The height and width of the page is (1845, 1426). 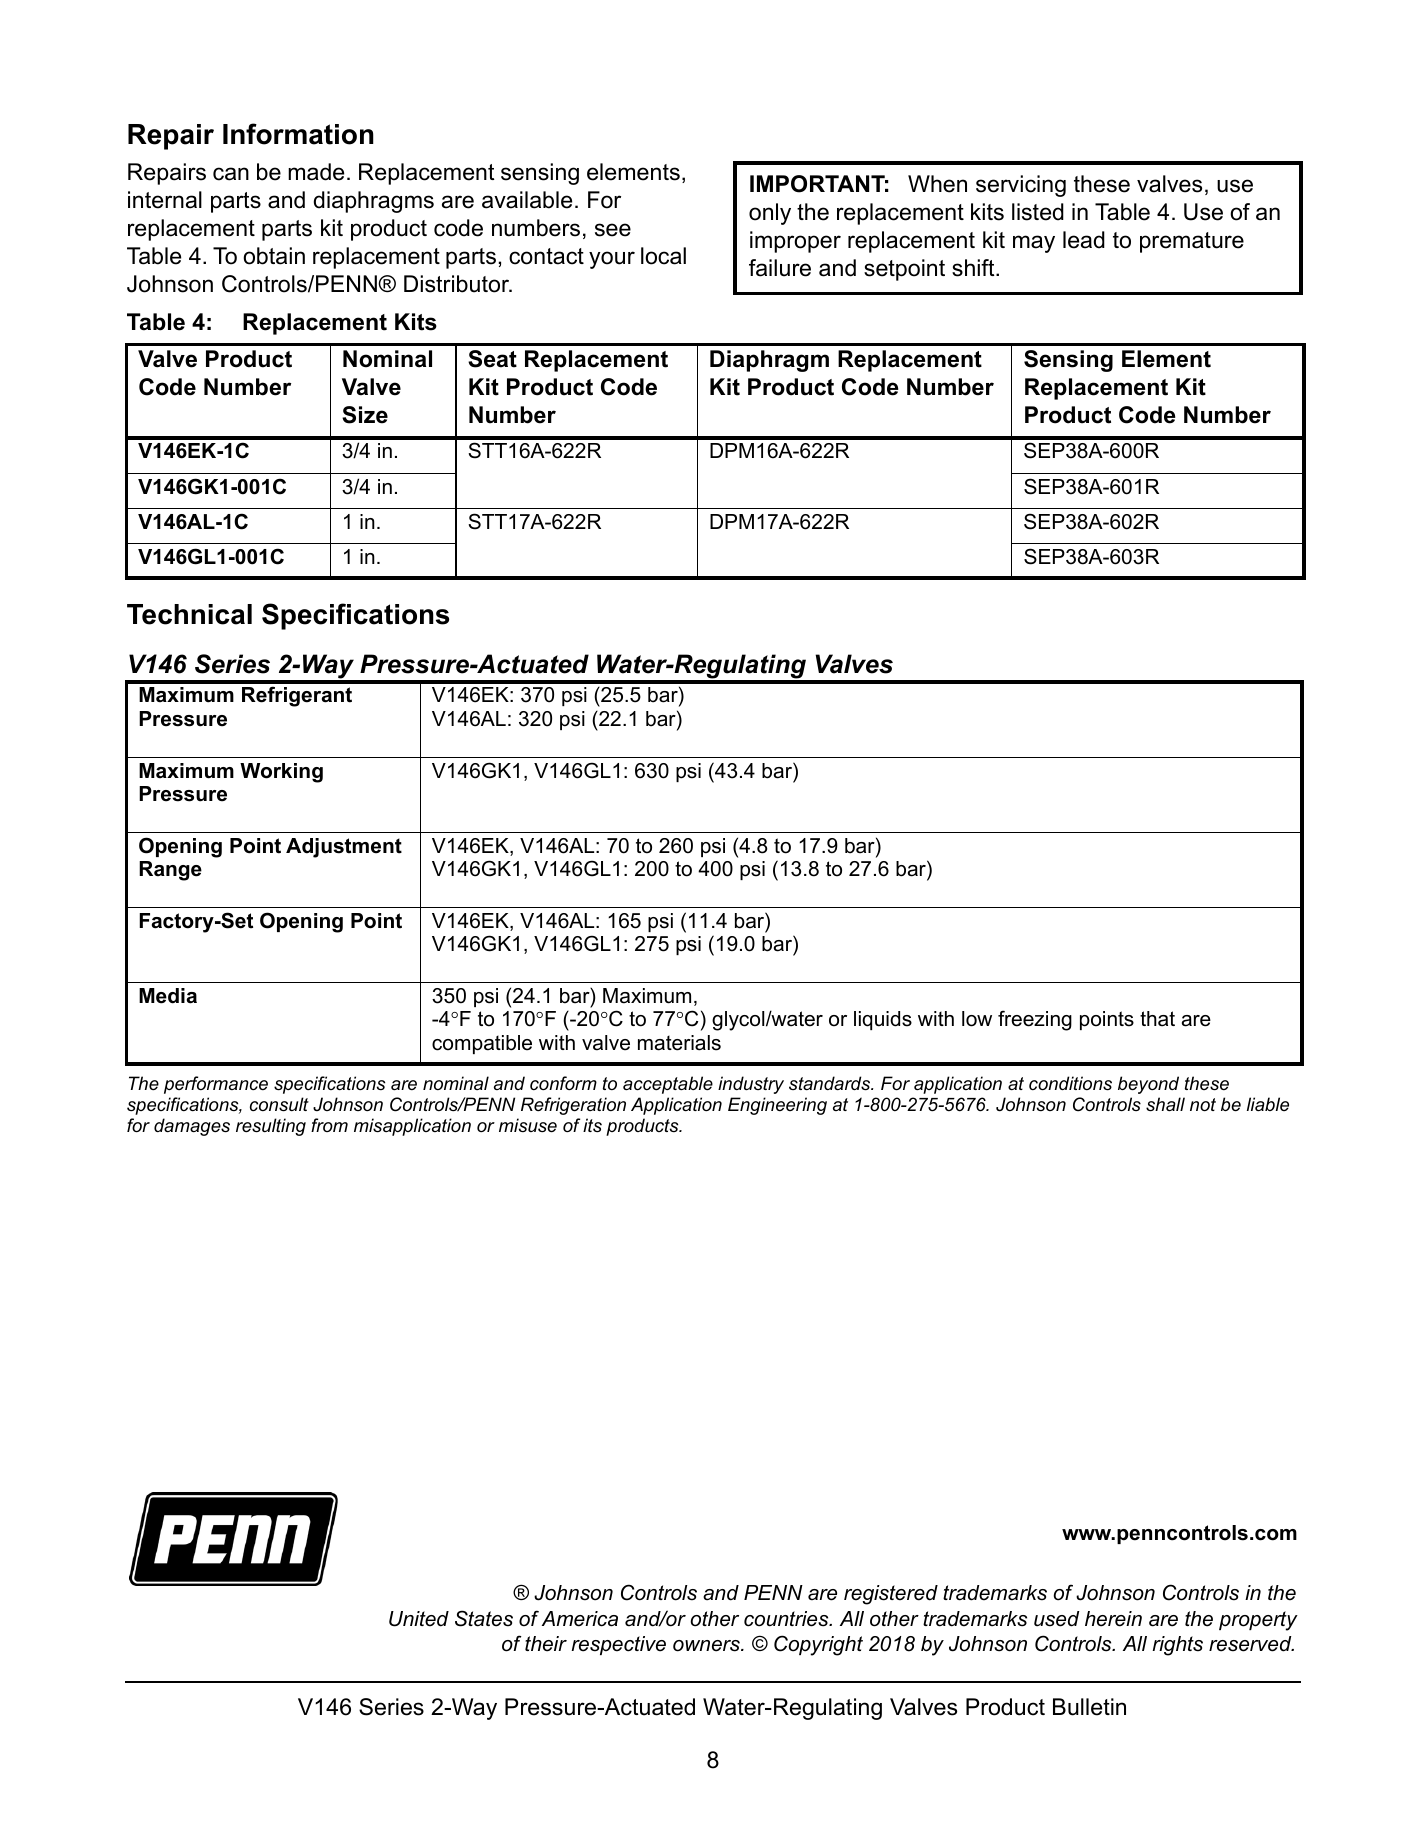 I want to click on Adjustment, so click(x=344, y=848).
